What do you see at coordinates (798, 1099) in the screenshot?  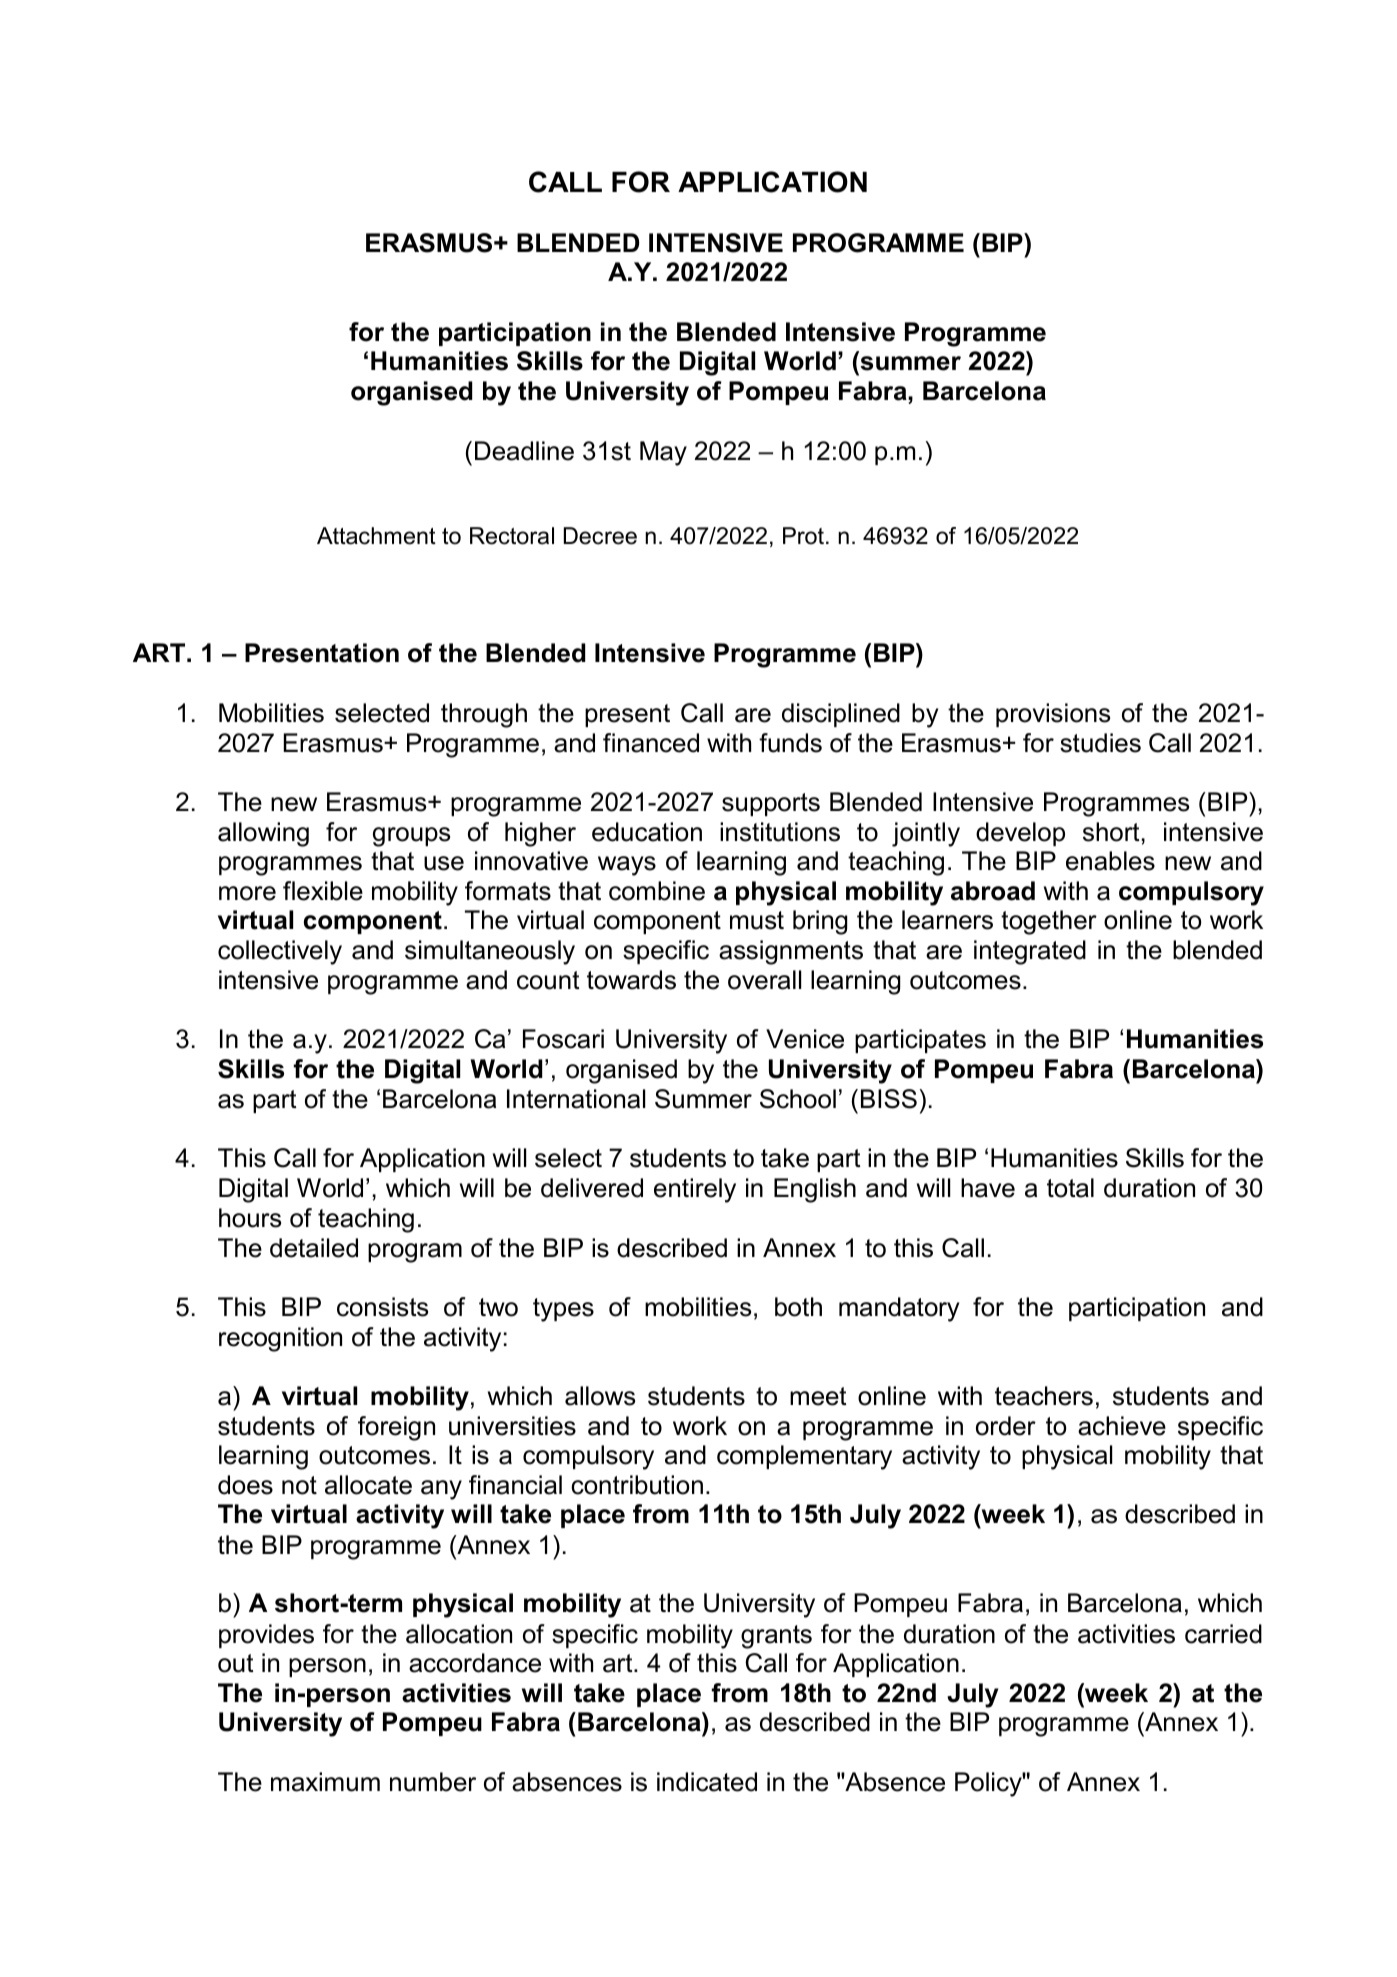 I see `School` at bounding box center [798, 1099].
